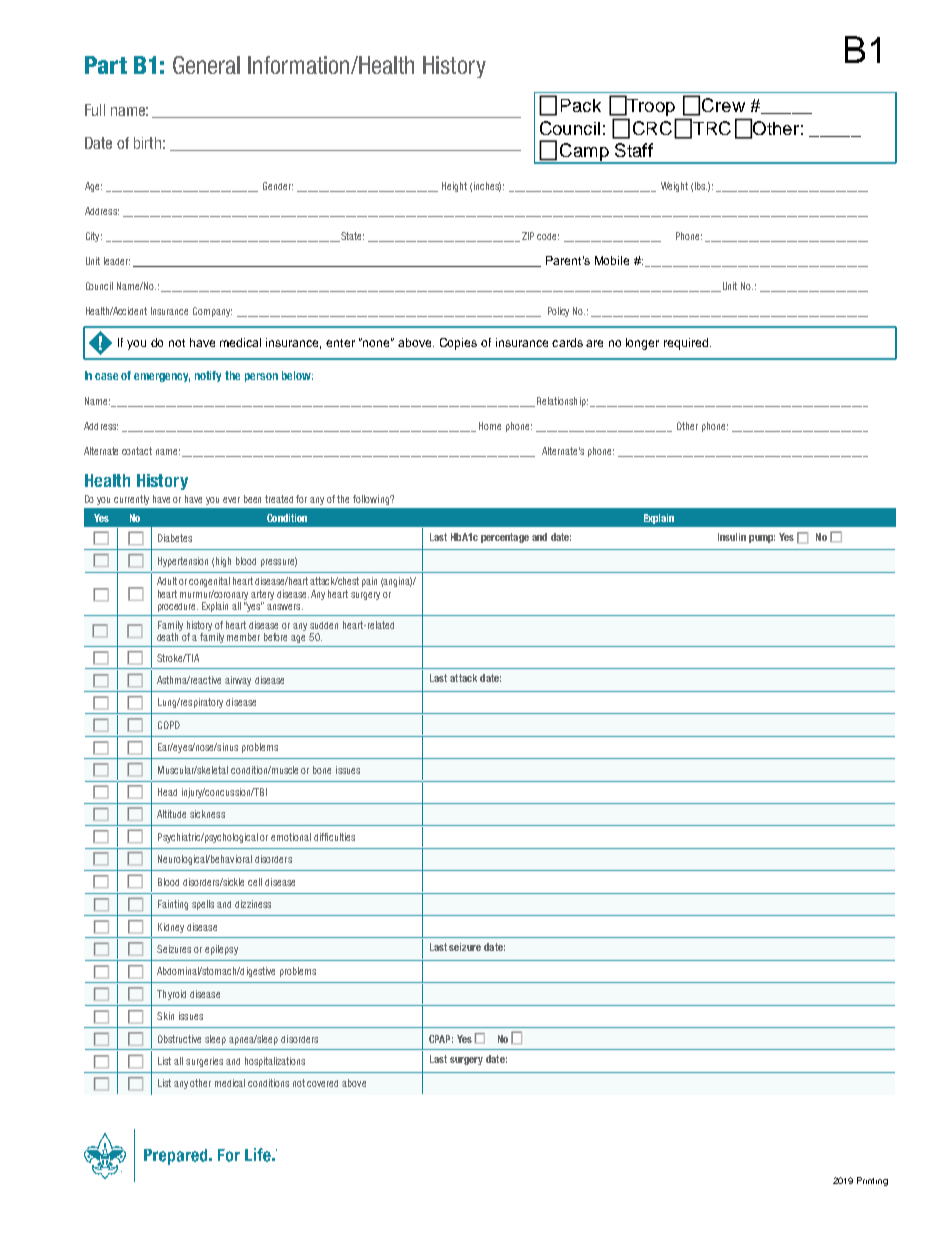  I want to click on COPD, so click(169, 725).
